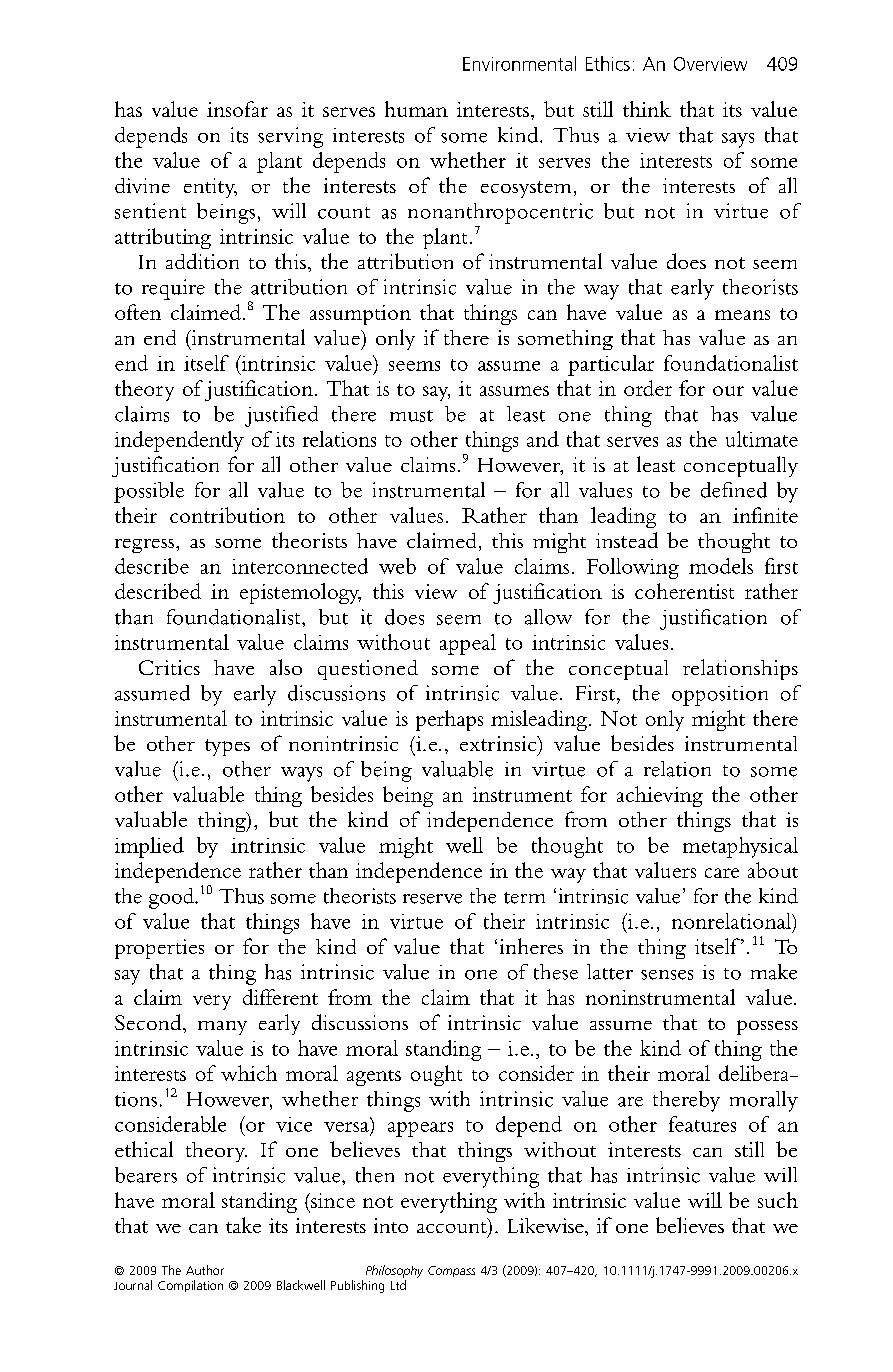  I want to click on reserve, so click(432, 899).
